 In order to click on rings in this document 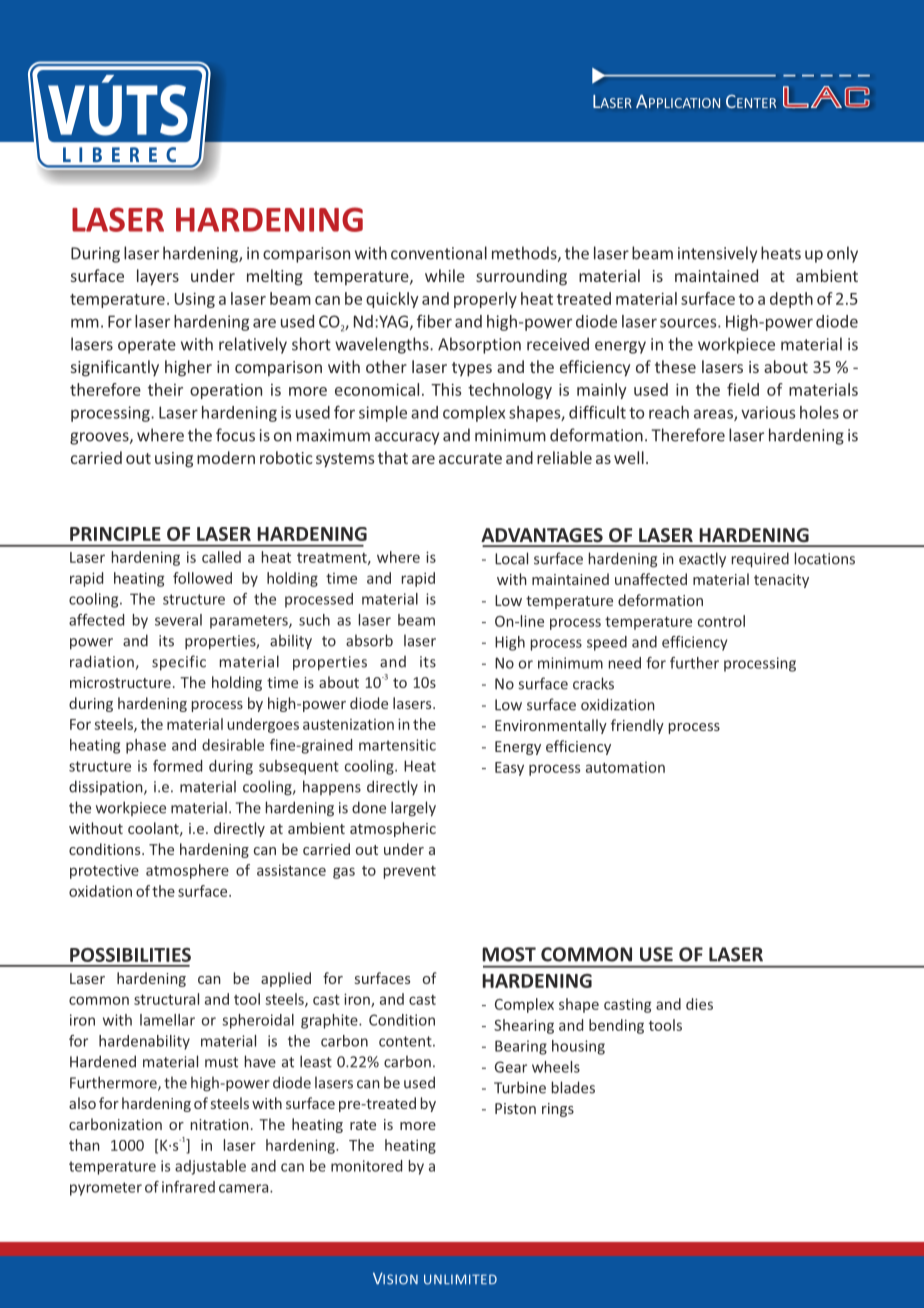, I will do `click(558, 1110)`.
